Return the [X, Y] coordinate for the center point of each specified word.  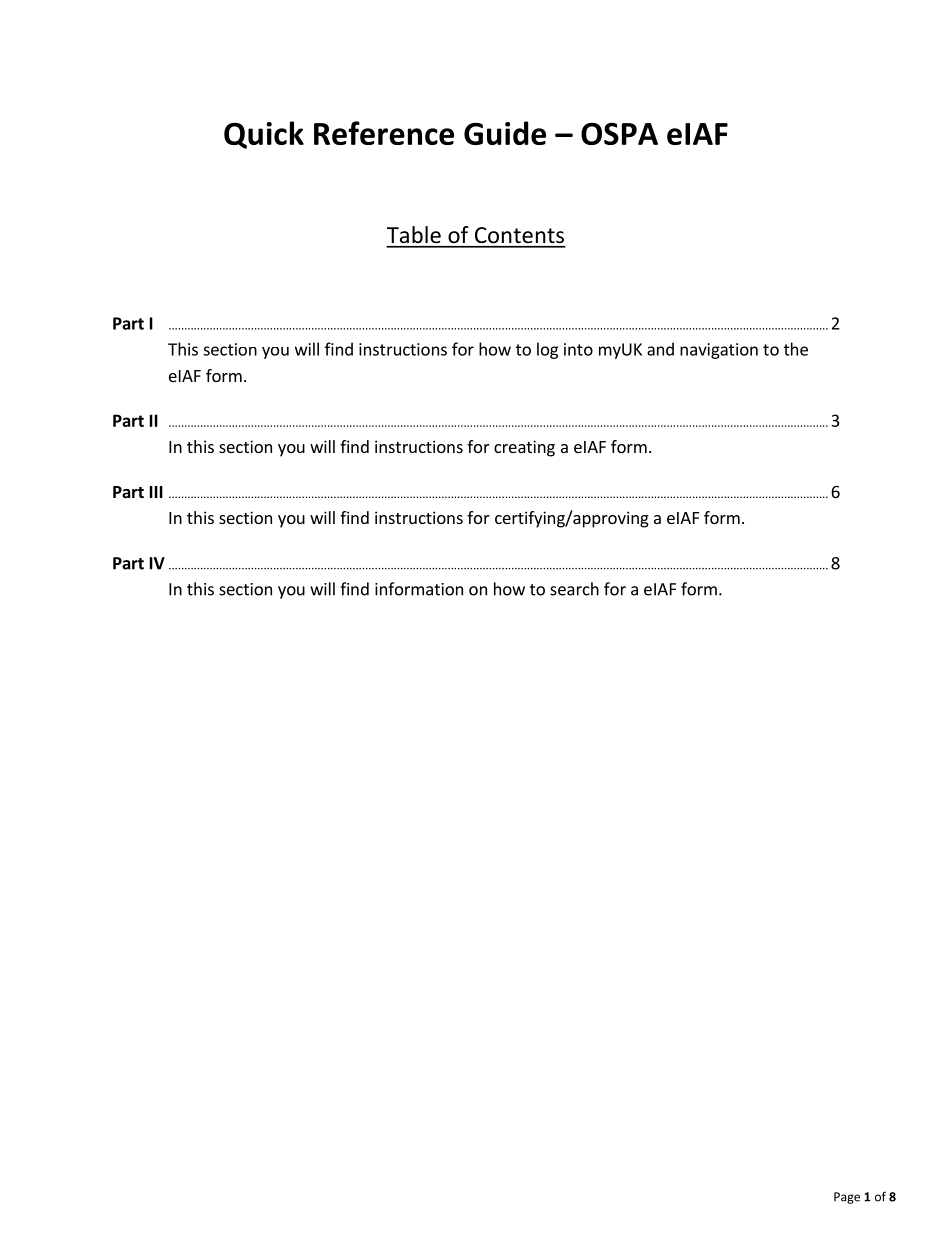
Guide [505, 133]
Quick [264, 135]
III [156, 492]
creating [524, 448]
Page [847, 1198]
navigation [719, 351]
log [547, 350]
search [574, 589]
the [796, 349]
